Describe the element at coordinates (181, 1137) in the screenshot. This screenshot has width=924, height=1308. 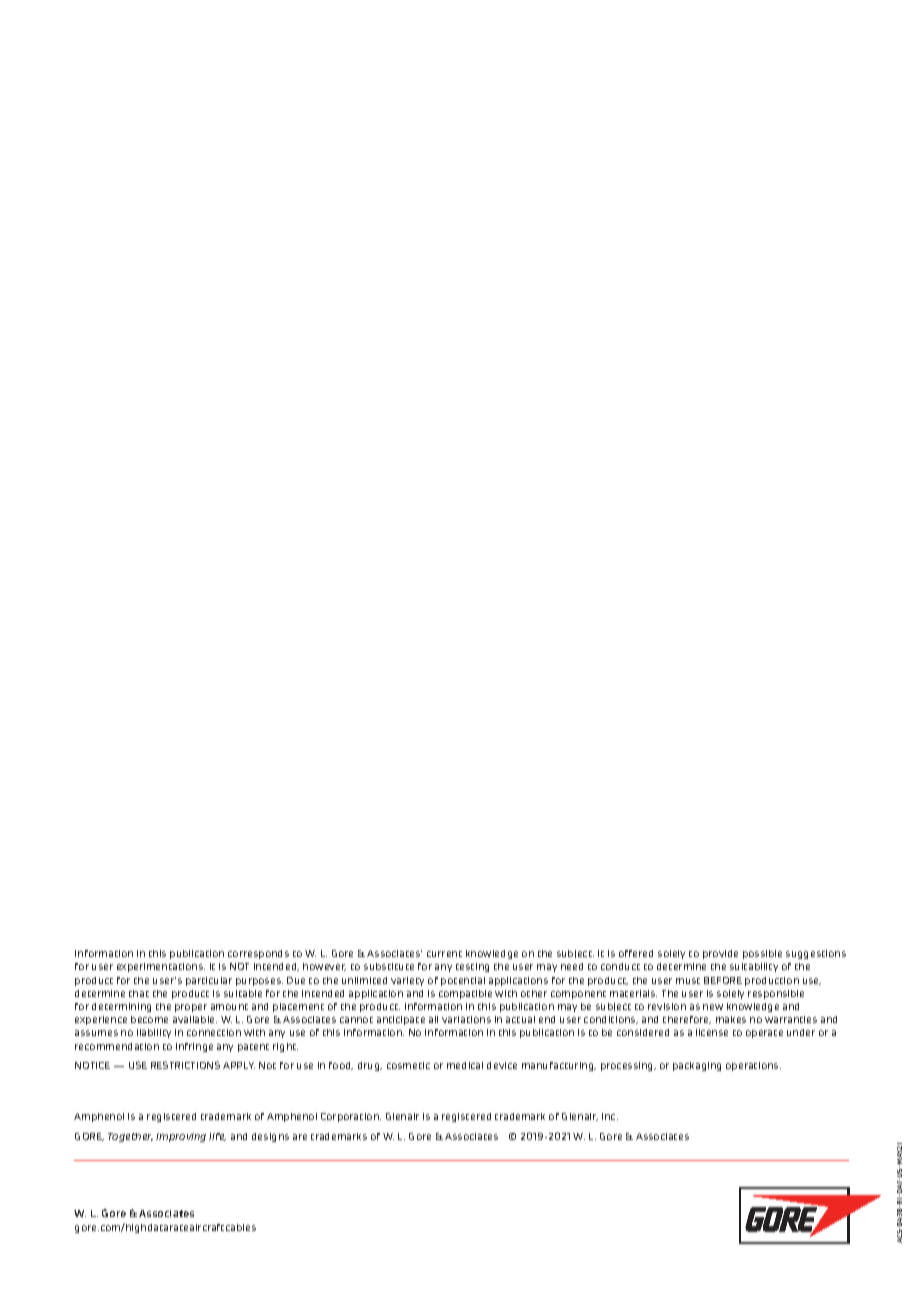
I see `improving` at that location.
